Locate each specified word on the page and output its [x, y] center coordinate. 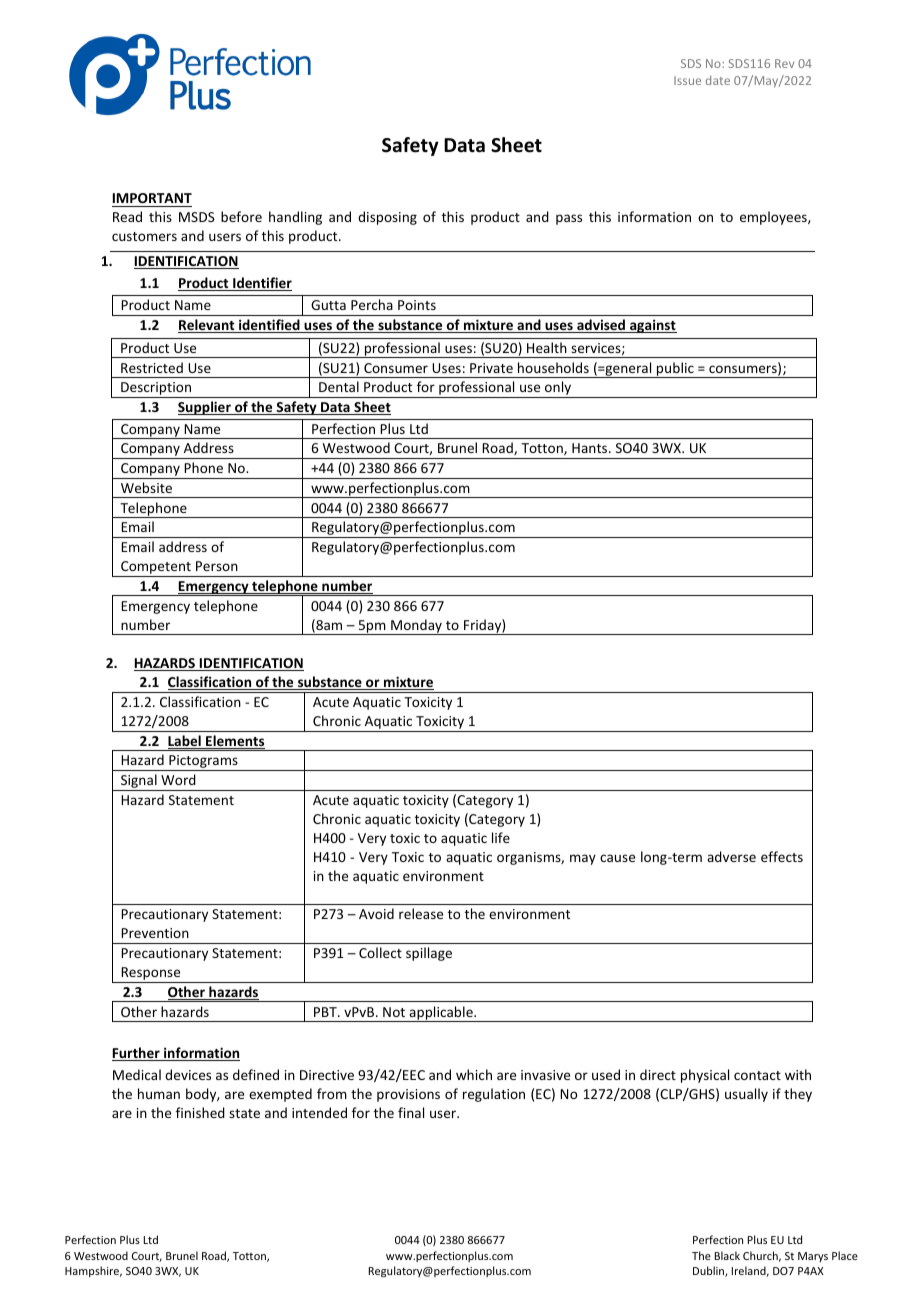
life [501, 837]
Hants [591, 448]
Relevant [207, 326]
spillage [429, 954]
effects [782, 856]
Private [491, 368]
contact [757, 1075]
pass [569, 219]
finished [200, 1112]
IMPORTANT [152, 200]
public [675, 370]
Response [151, 975]
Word [178, 779]
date [718, 80]
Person [217, 566]
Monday [416, 627]
